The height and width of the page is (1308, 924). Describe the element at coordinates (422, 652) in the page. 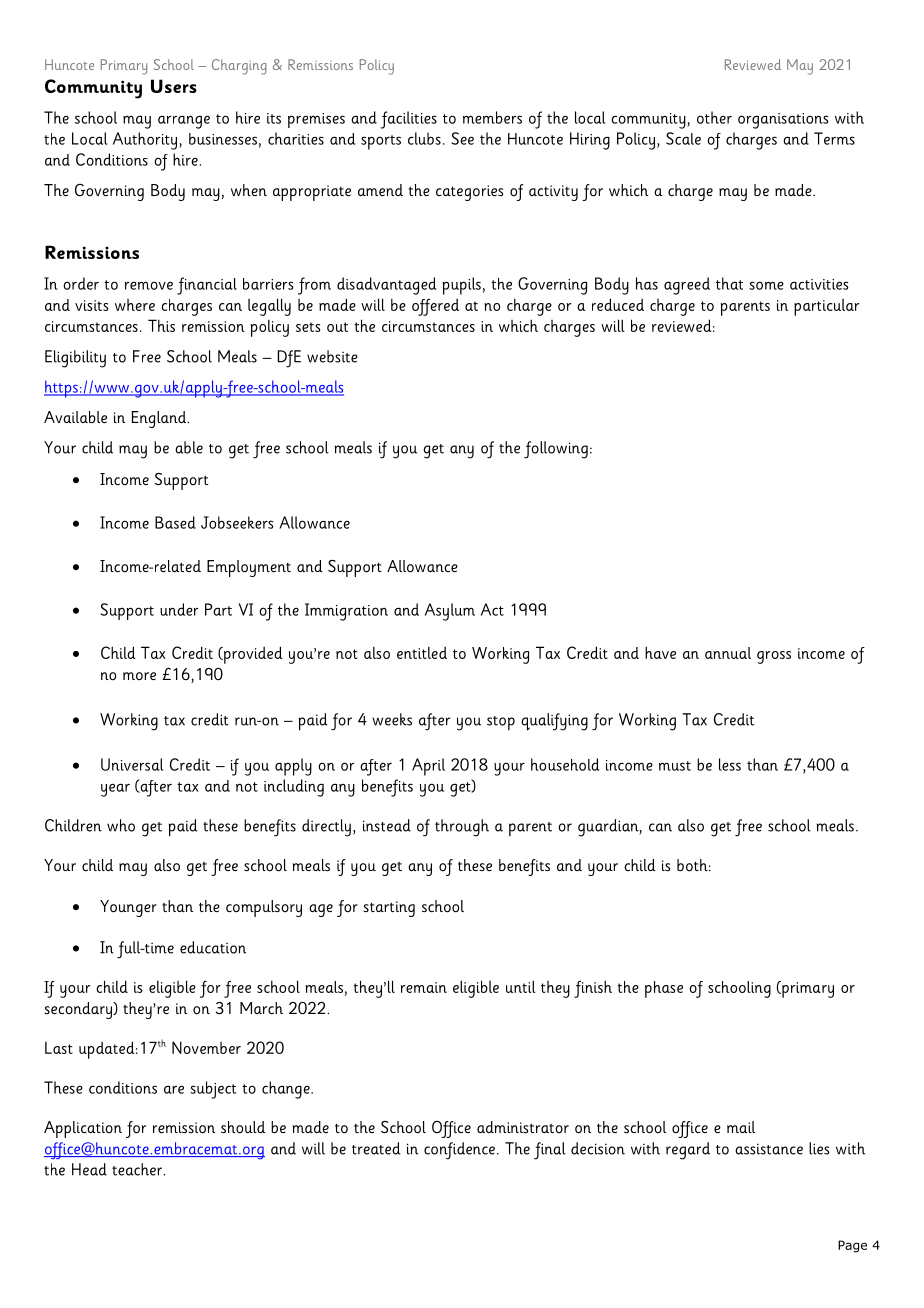

I see `entitled` at that location.
